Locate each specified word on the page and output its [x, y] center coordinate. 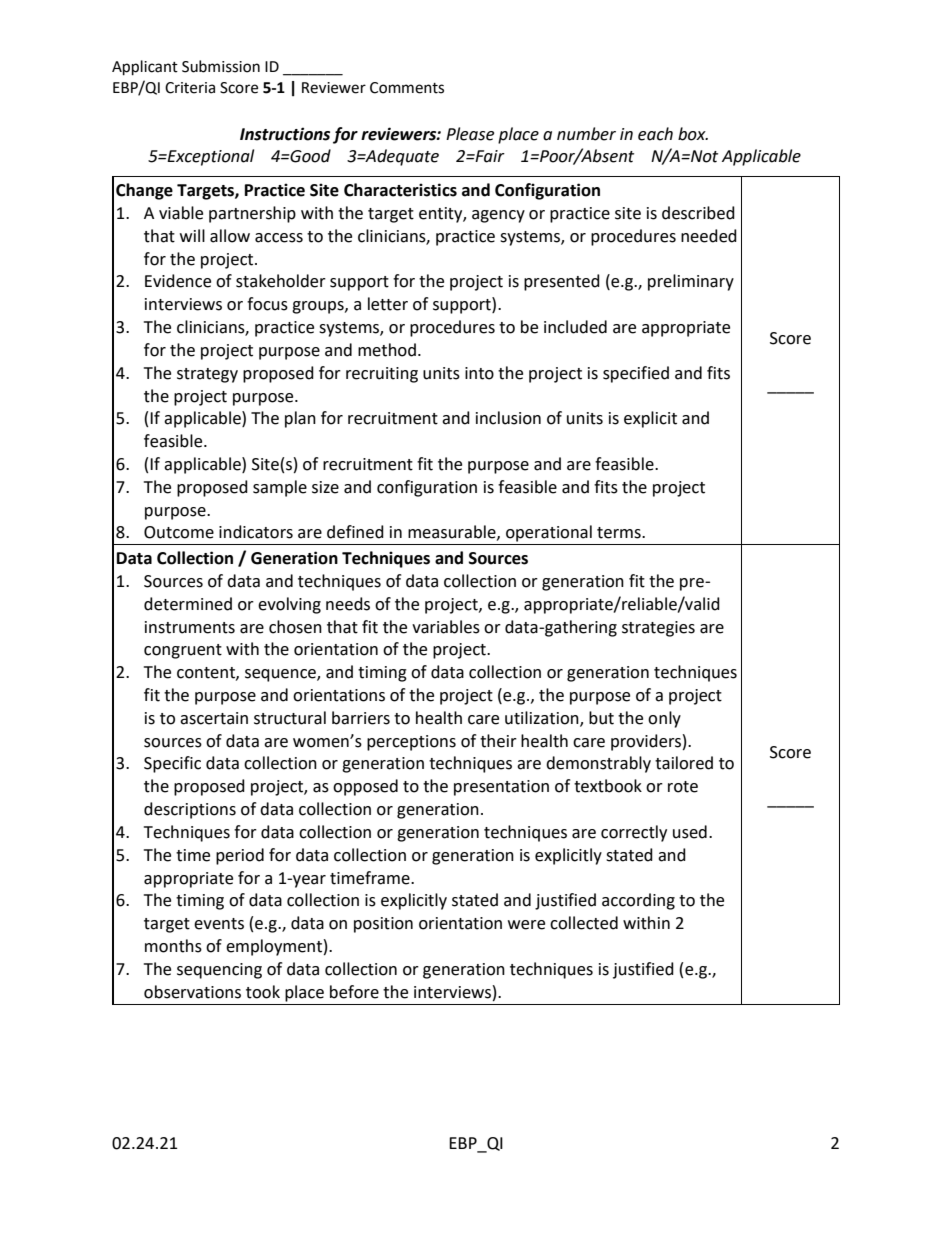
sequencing [219, 971]
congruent [183, 651]
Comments [407, 88]
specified [636, 374]
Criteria [190, 88]
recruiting [382, 375]
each [655, 134]
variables [446, 627]
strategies [658, 629]
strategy [207, 375]
